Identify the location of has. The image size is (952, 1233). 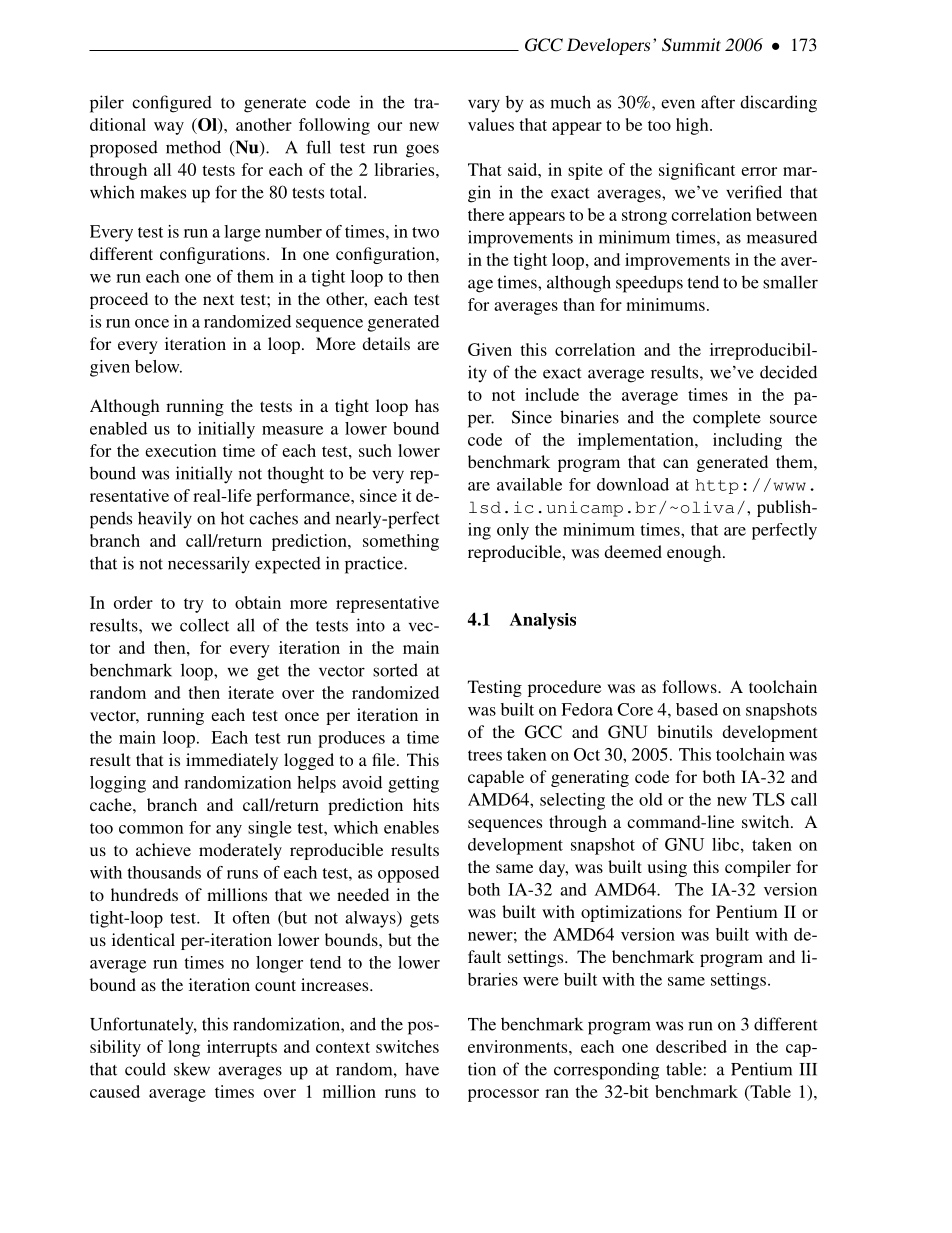
(427, 405).
